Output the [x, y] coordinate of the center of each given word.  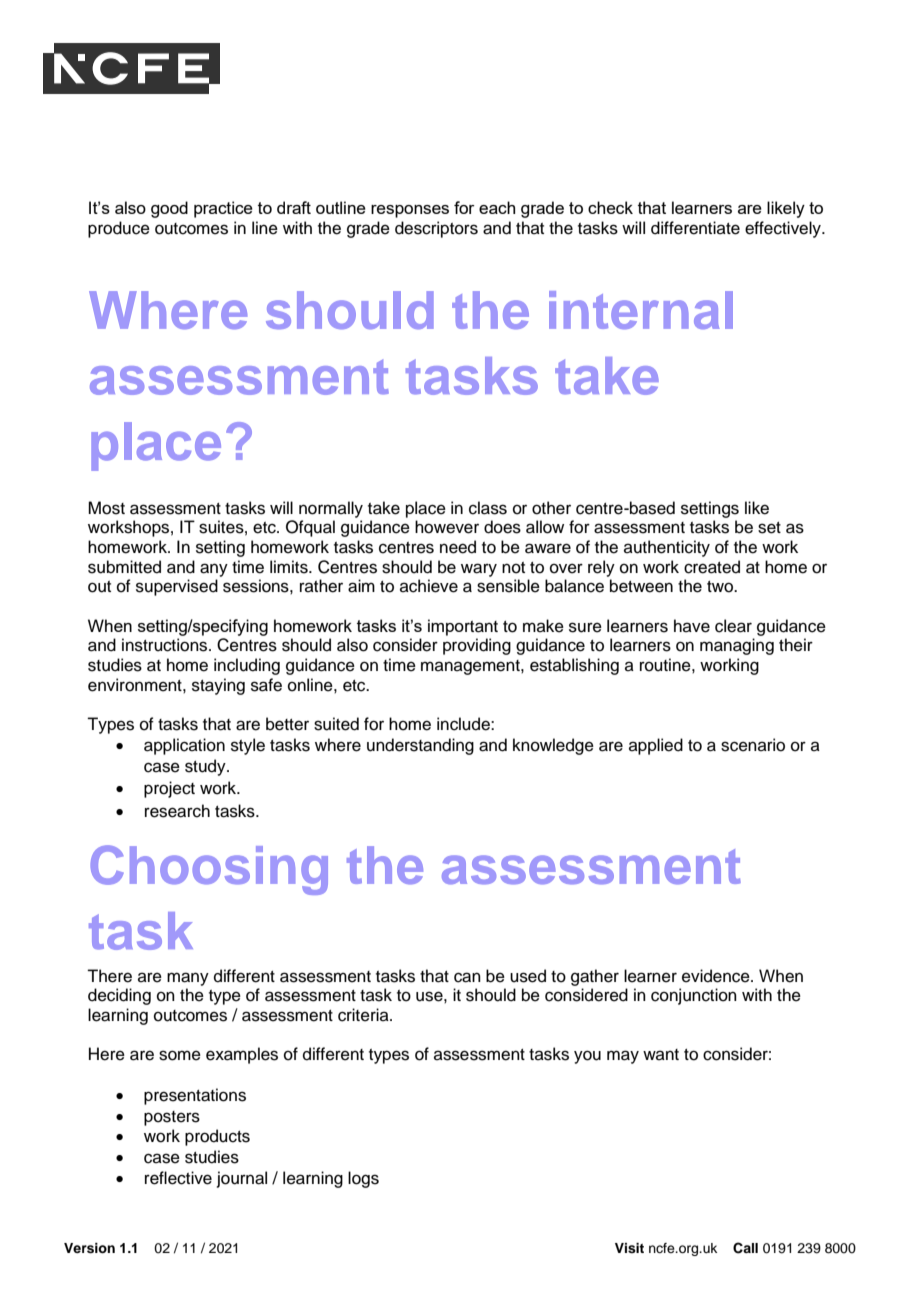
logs [363, 1179]
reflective [178, 1178]
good [169, 209]
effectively [784, 229]
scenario [753, 745]
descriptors [436, 229]
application [184, 746]
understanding [420, 746]
